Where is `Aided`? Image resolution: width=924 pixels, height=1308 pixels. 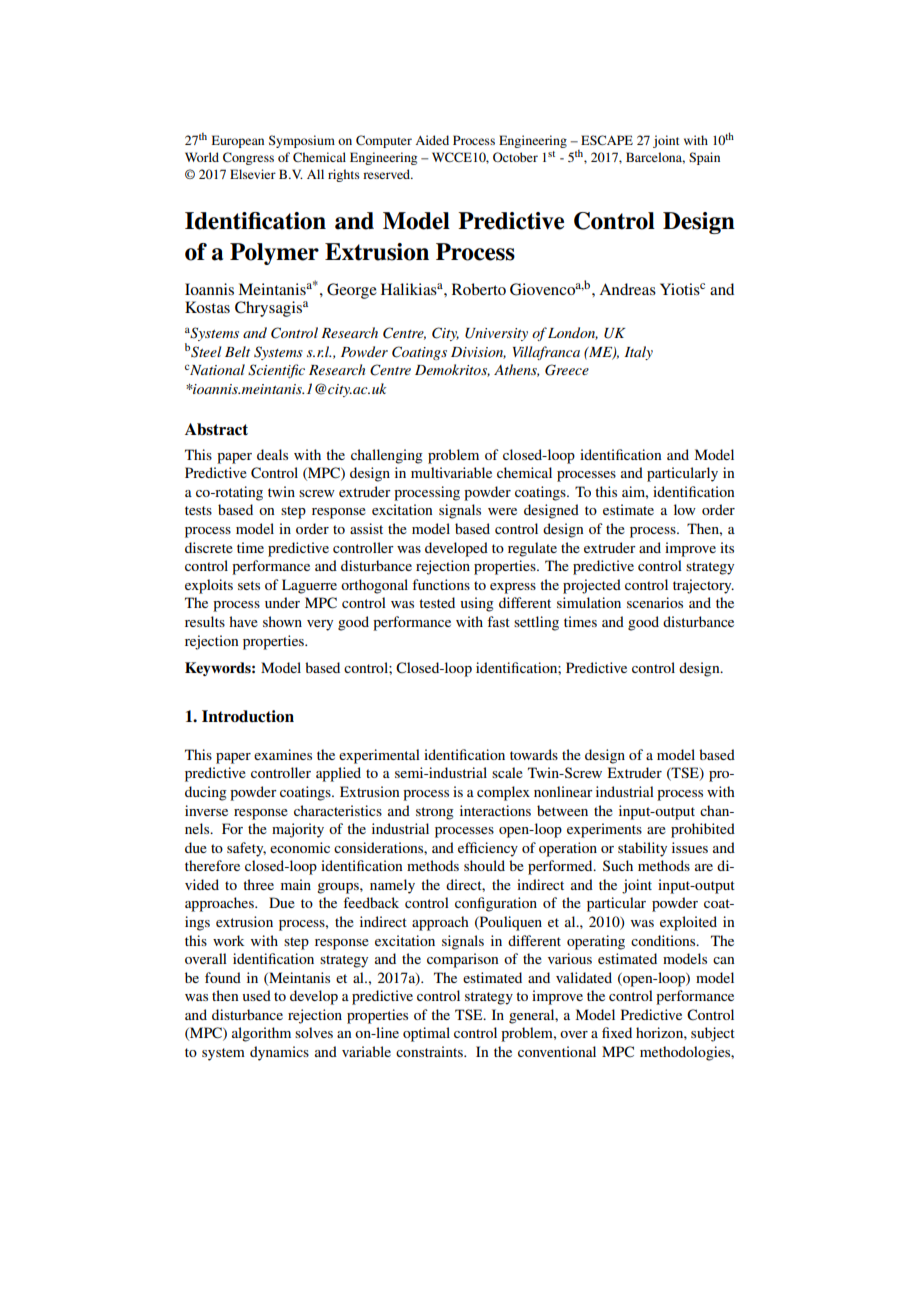
Aided is located at coordinates (432, 140).
